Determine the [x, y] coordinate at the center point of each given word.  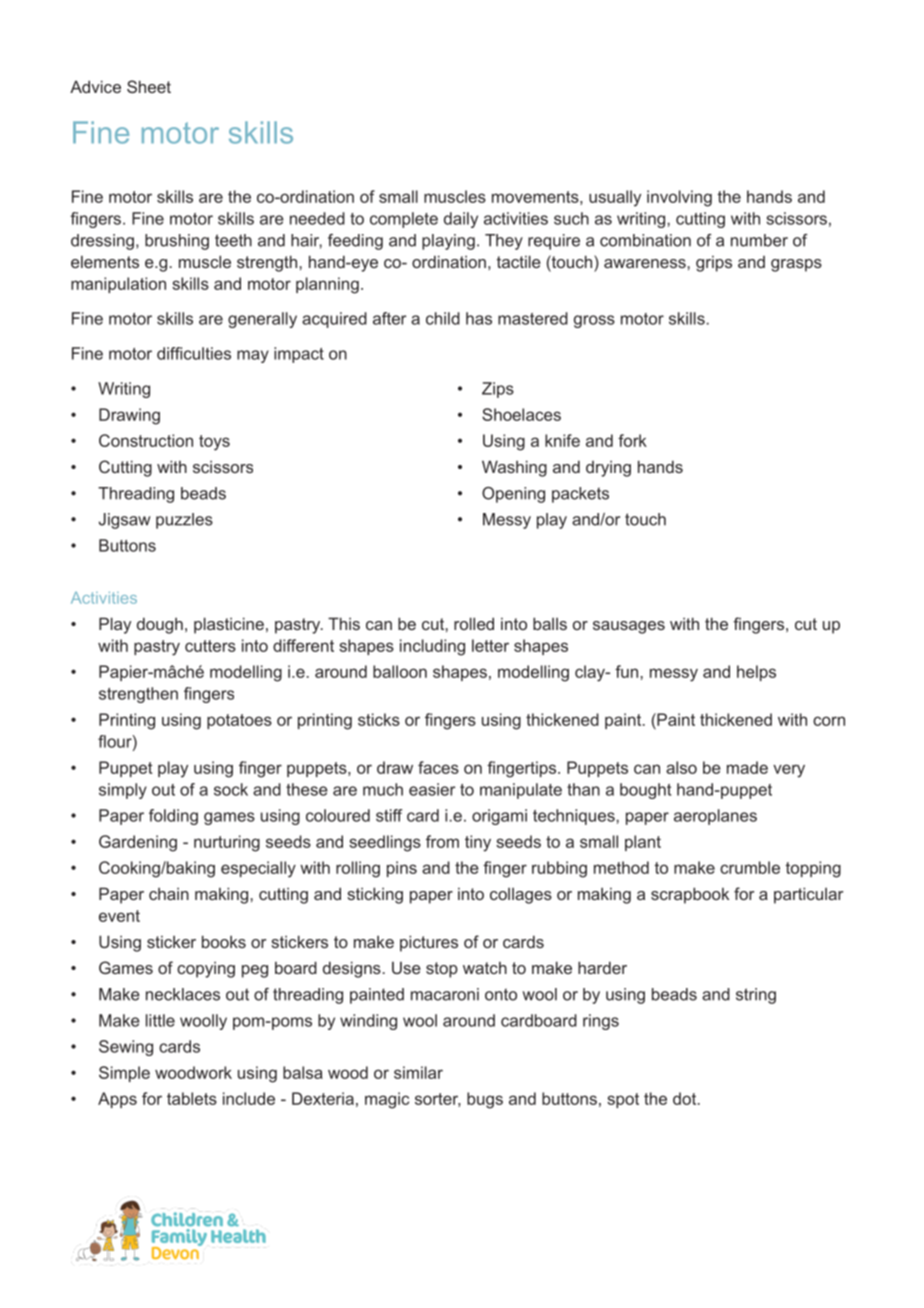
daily [461, 220]
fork [632, 440]
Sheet [149, 86]
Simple [124, 1074]
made [747, 767]
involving [679, 198]
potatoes [239, 721]
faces [438, 767]
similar [418, 1072]
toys [214, 443]
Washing [514, 468]
